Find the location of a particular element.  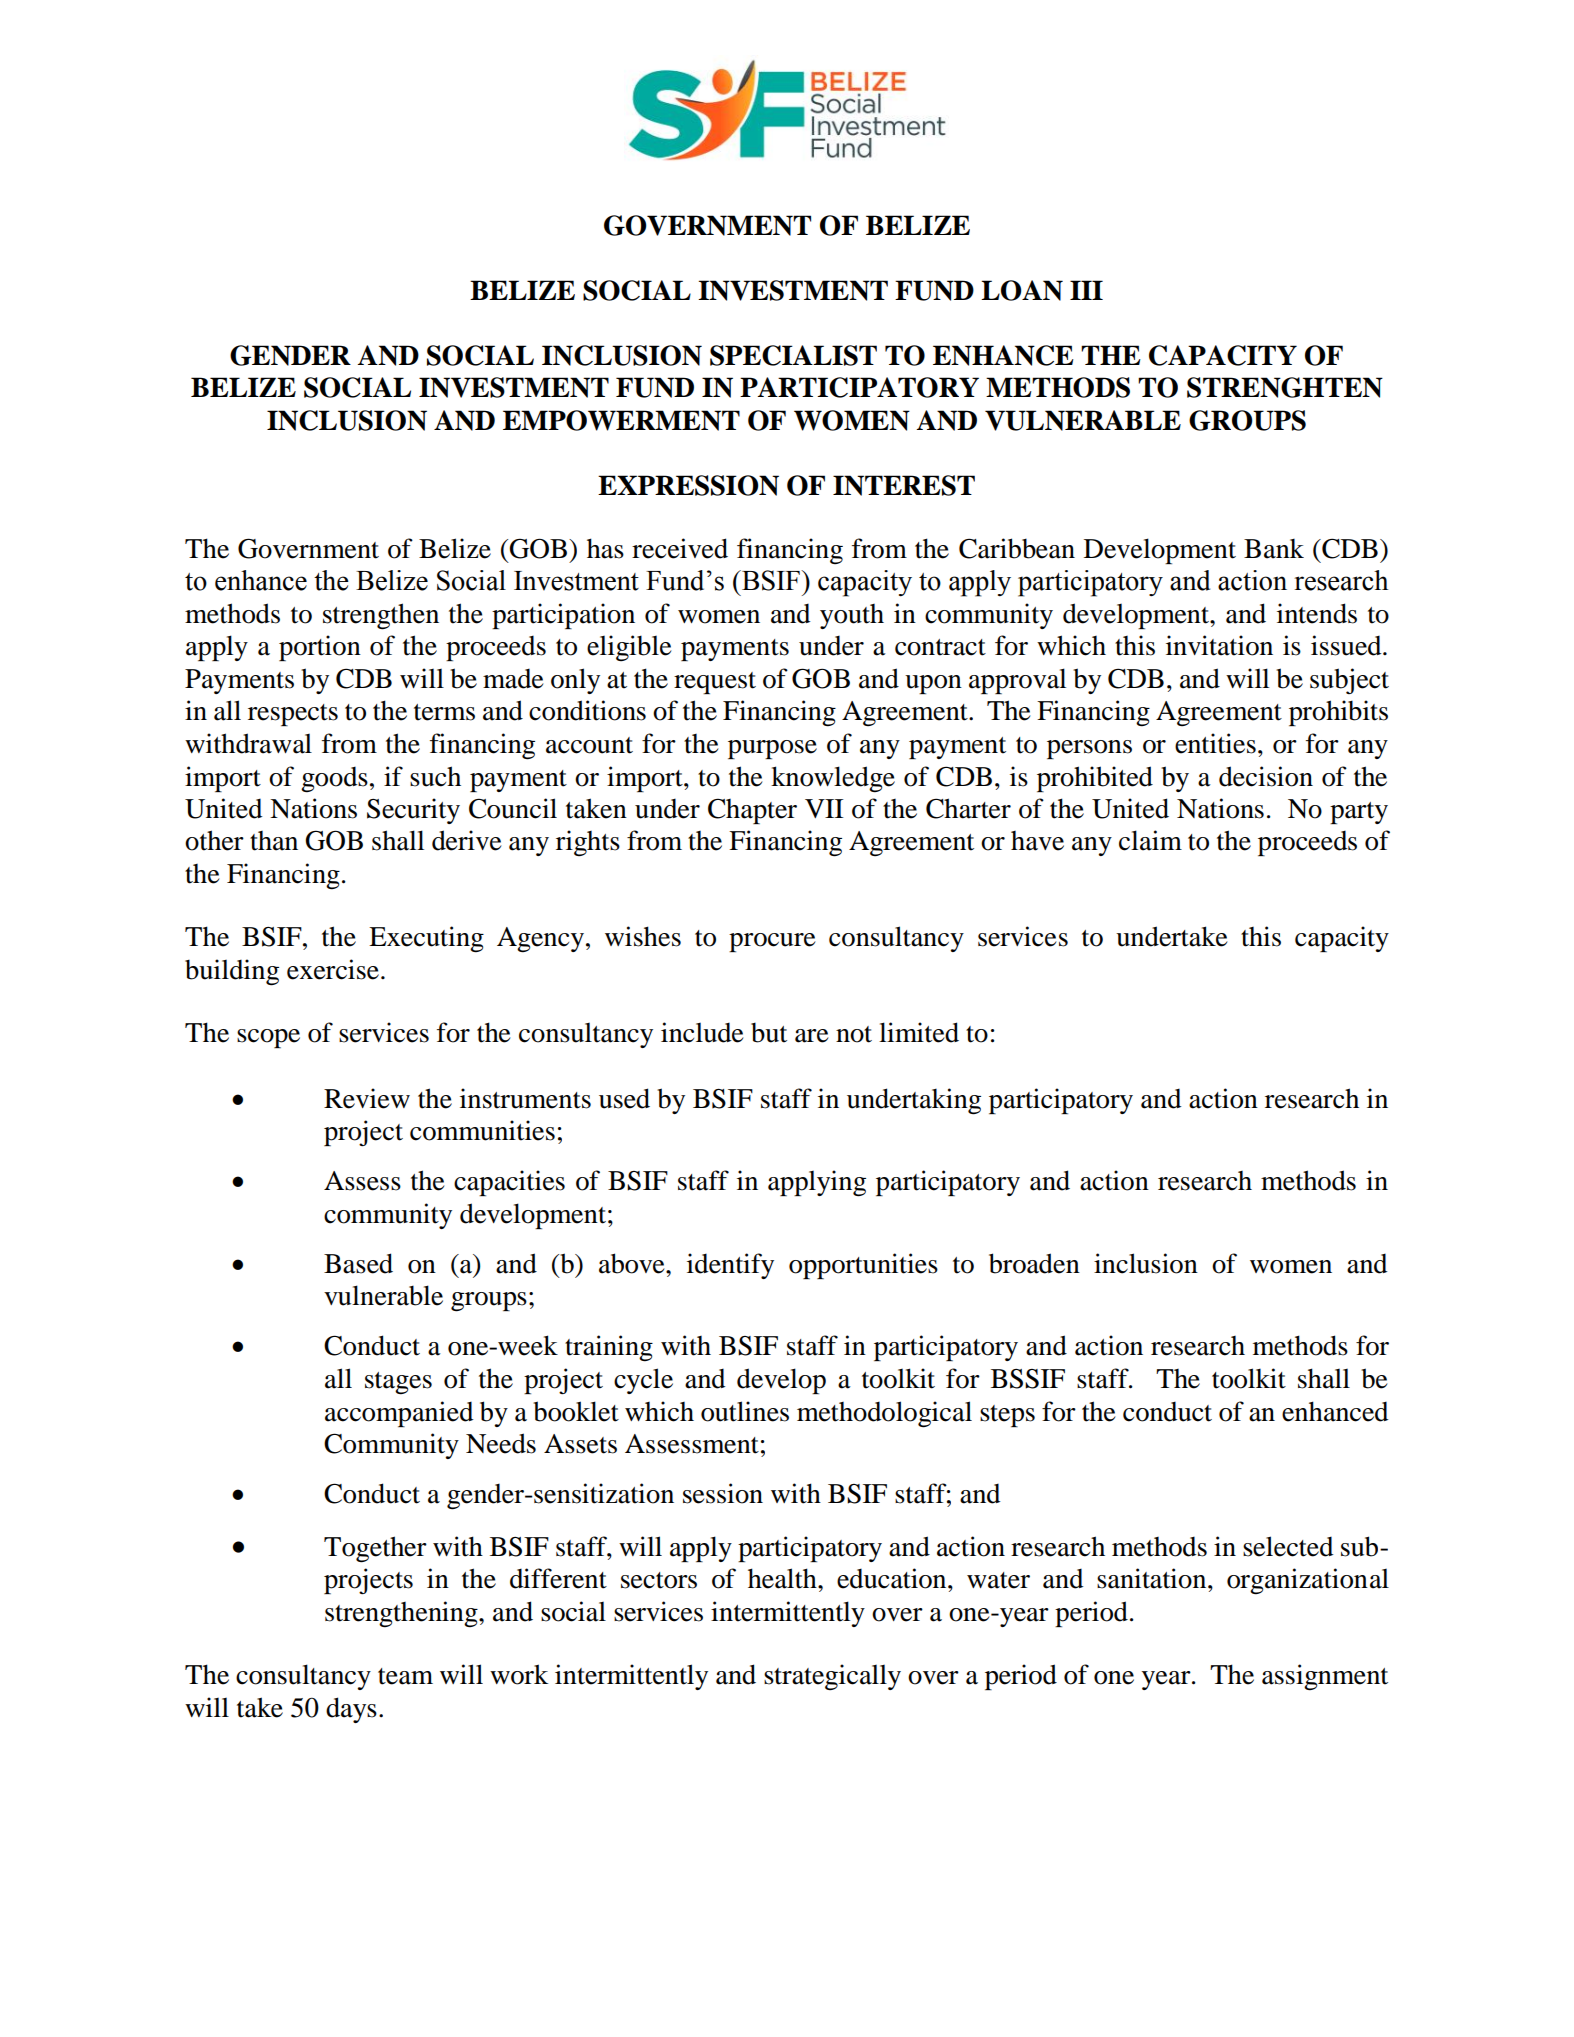

SPECIALIST is located at coordinates (793, 355).
